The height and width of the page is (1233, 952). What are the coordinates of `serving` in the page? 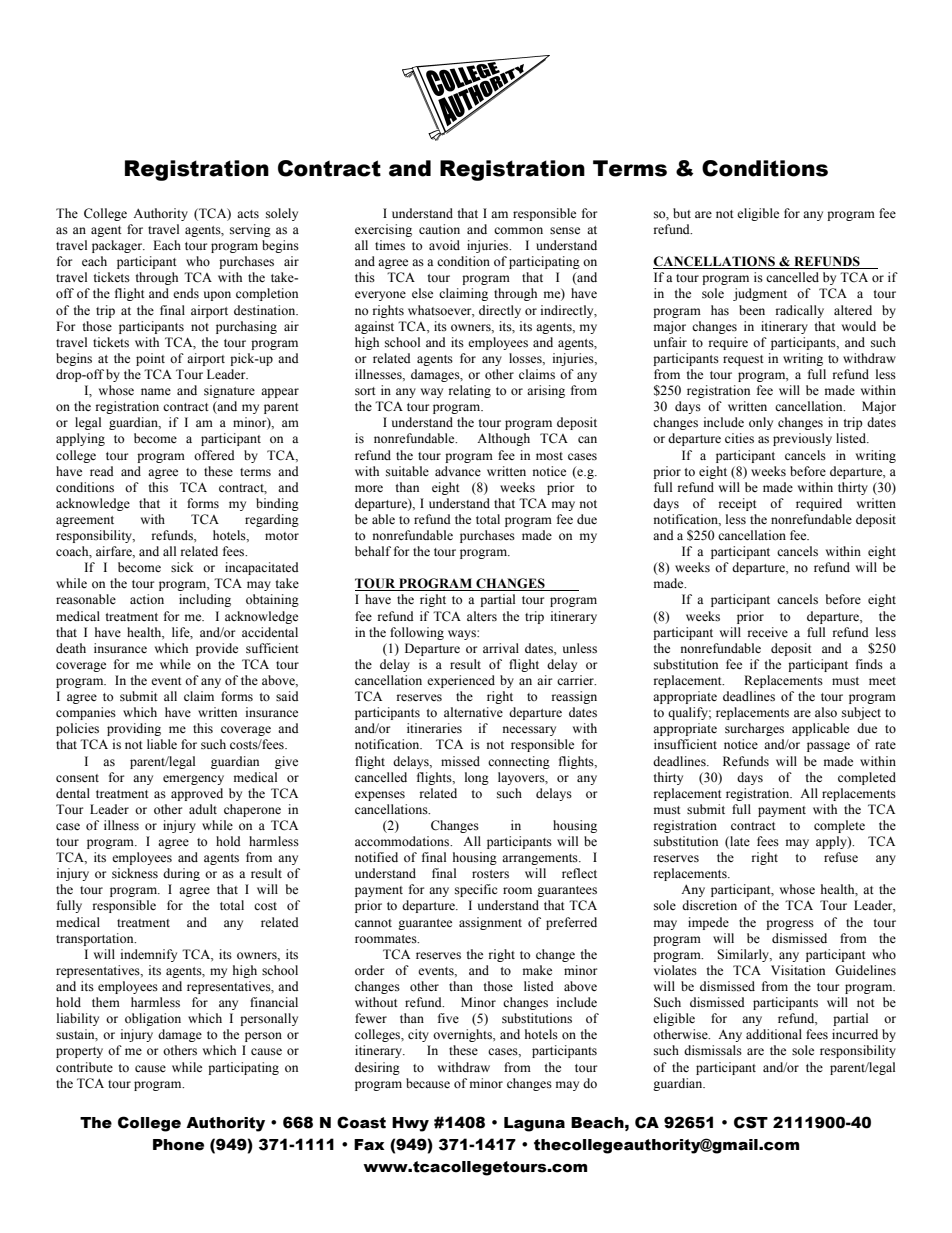 It's located at (250, 230).
